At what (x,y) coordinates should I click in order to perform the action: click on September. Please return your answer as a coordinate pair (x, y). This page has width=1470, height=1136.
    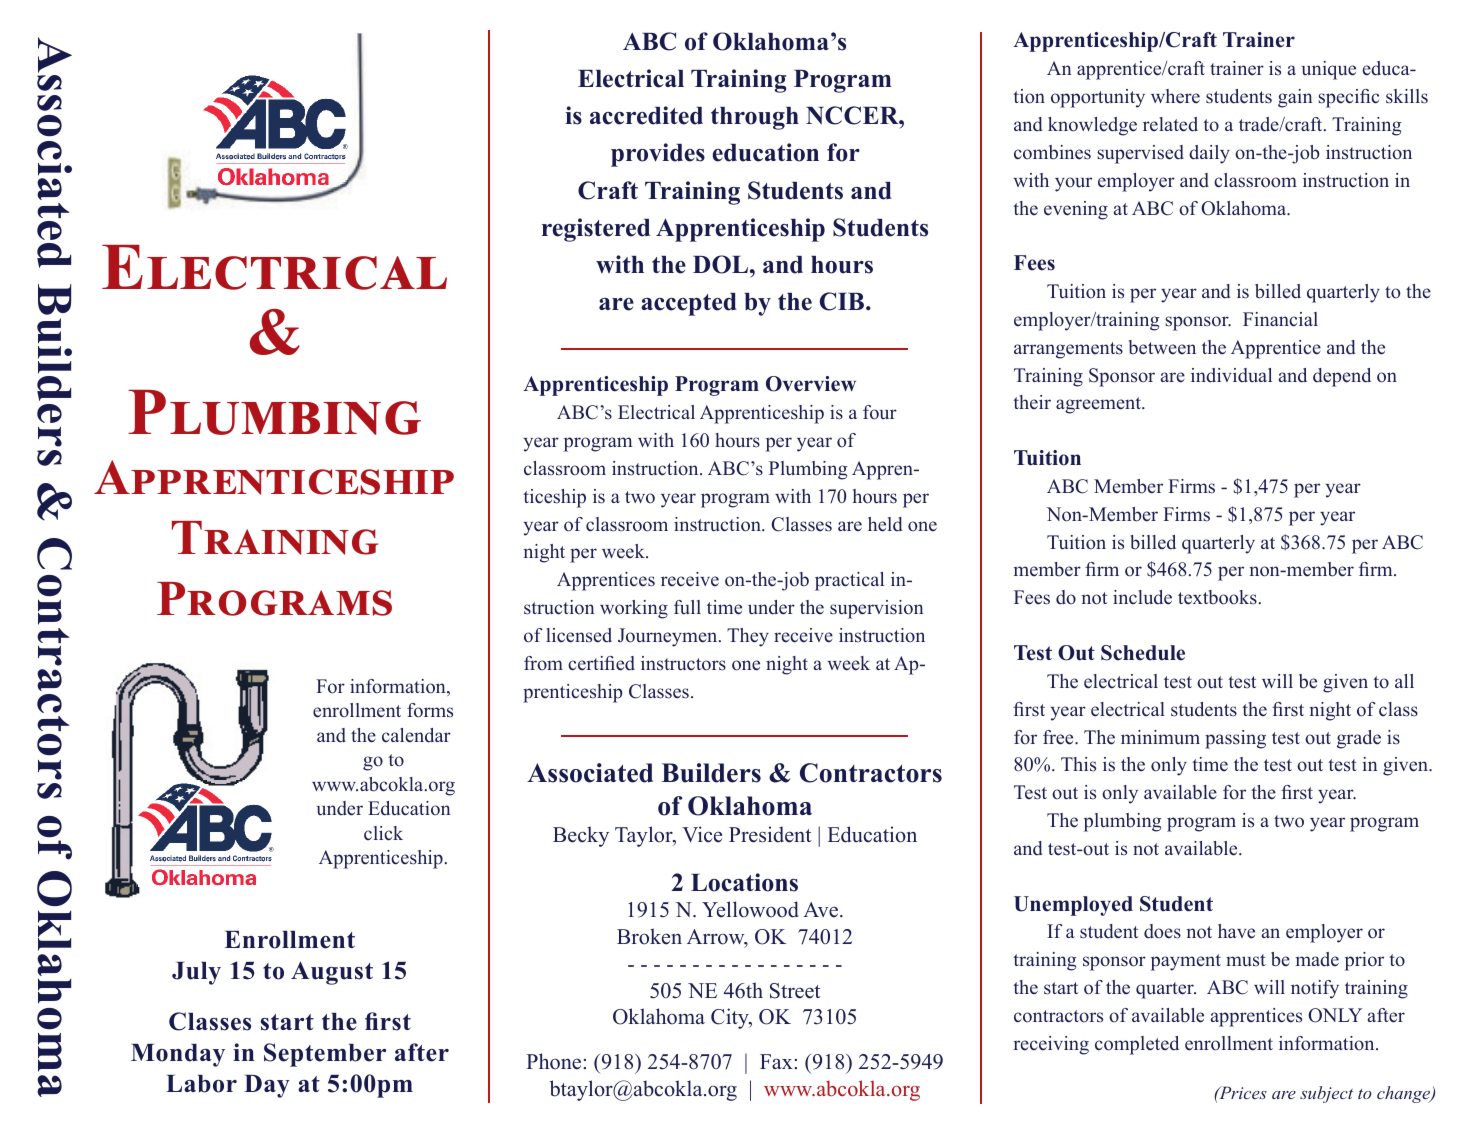
    Looking at the image, I should click on (325, 1055).
